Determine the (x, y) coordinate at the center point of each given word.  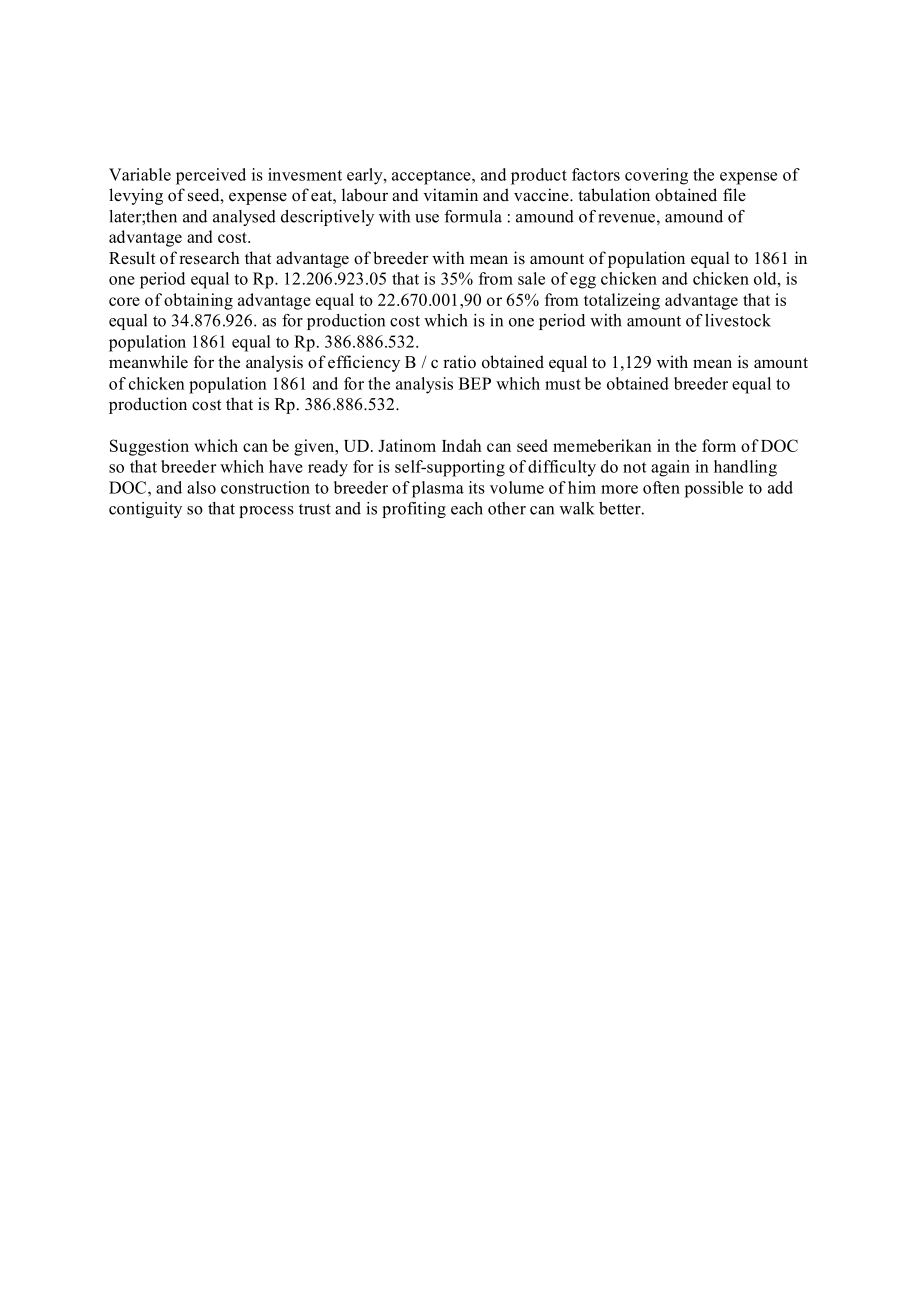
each (467, 508)
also (201, 487)
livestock (738, 320)
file (734, 194)
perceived (211, 176)
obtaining (198, 301)
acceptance (432, 177)
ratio (459, 362)
